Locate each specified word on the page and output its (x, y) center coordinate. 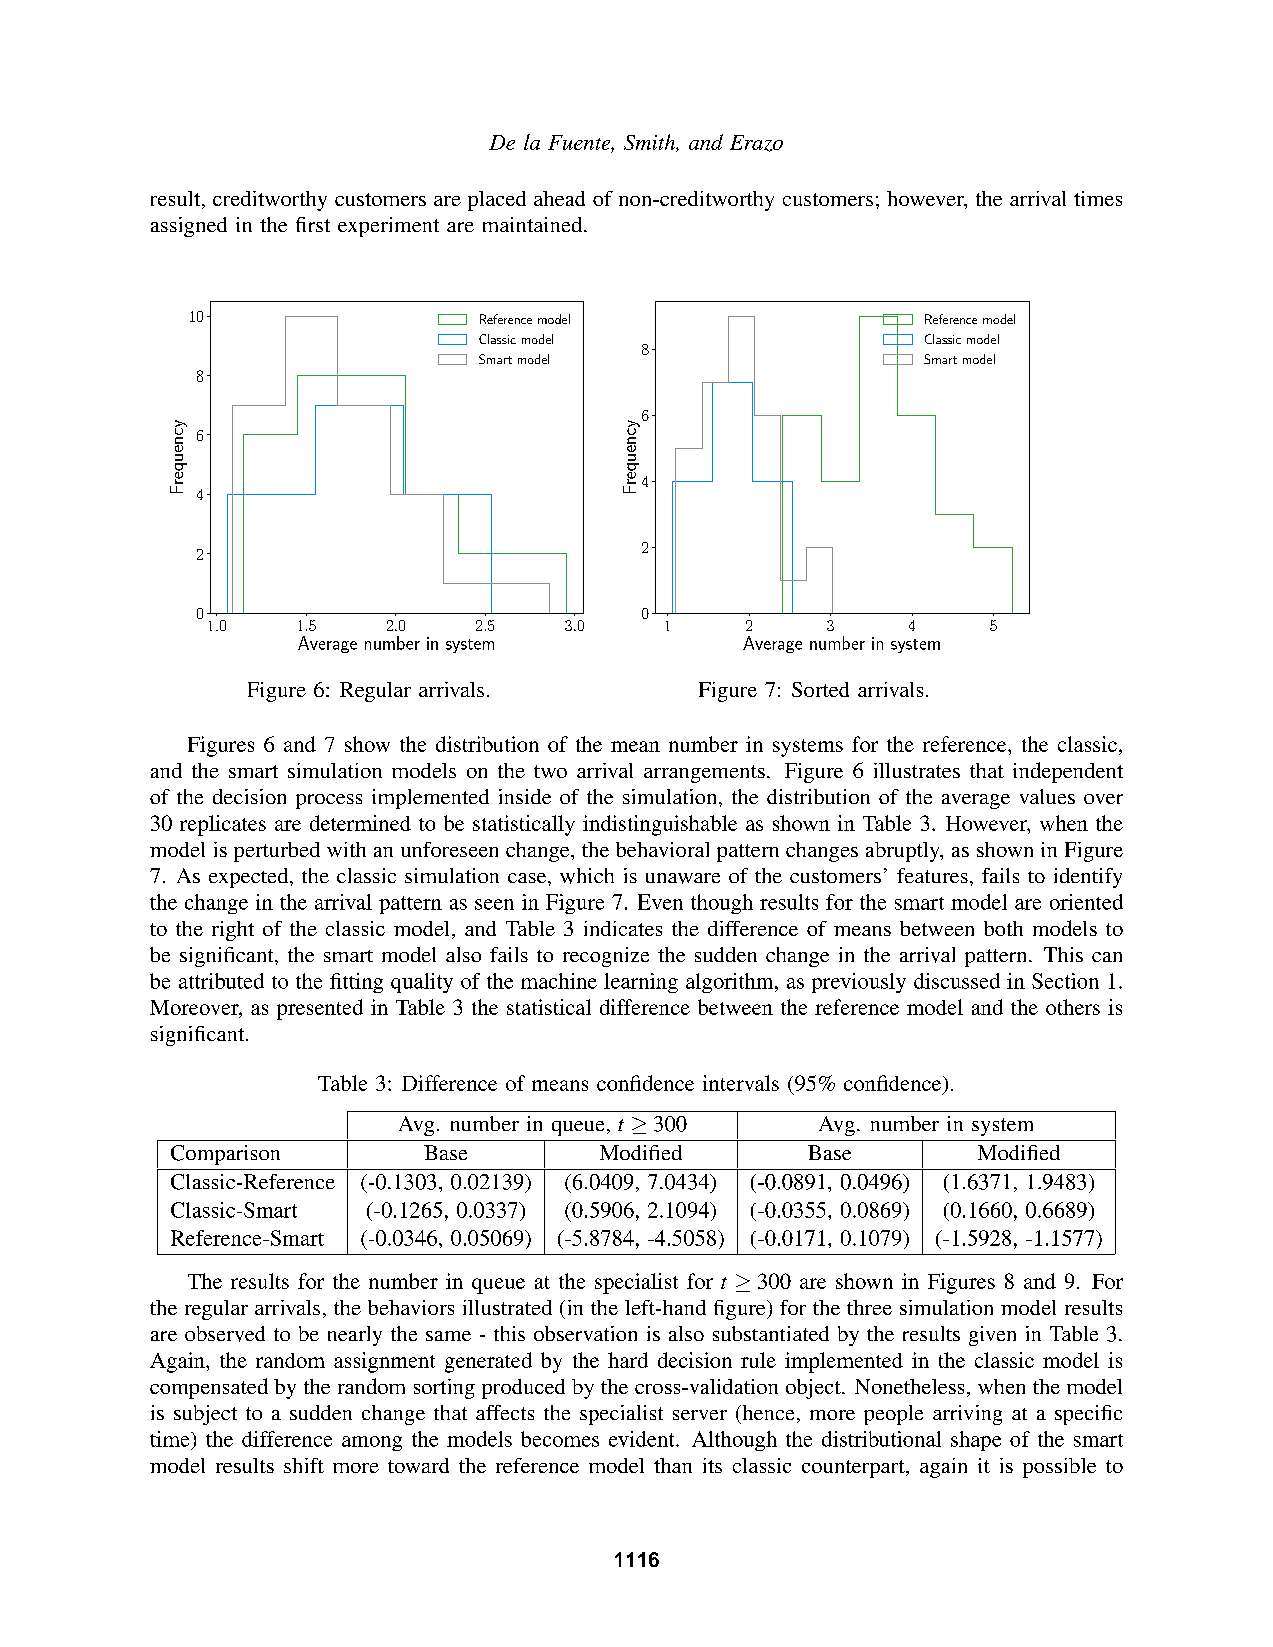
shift (304, 1465)
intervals (741, 1083)
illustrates (917, 770)
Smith (650, 143)
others (1073, 1007)
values (1047, 796)
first (313, 224)
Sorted (820, 689)
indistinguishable (660, 825)
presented (320, 1009)
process (329, 801)
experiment (388, 227)
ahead (559, 198)
